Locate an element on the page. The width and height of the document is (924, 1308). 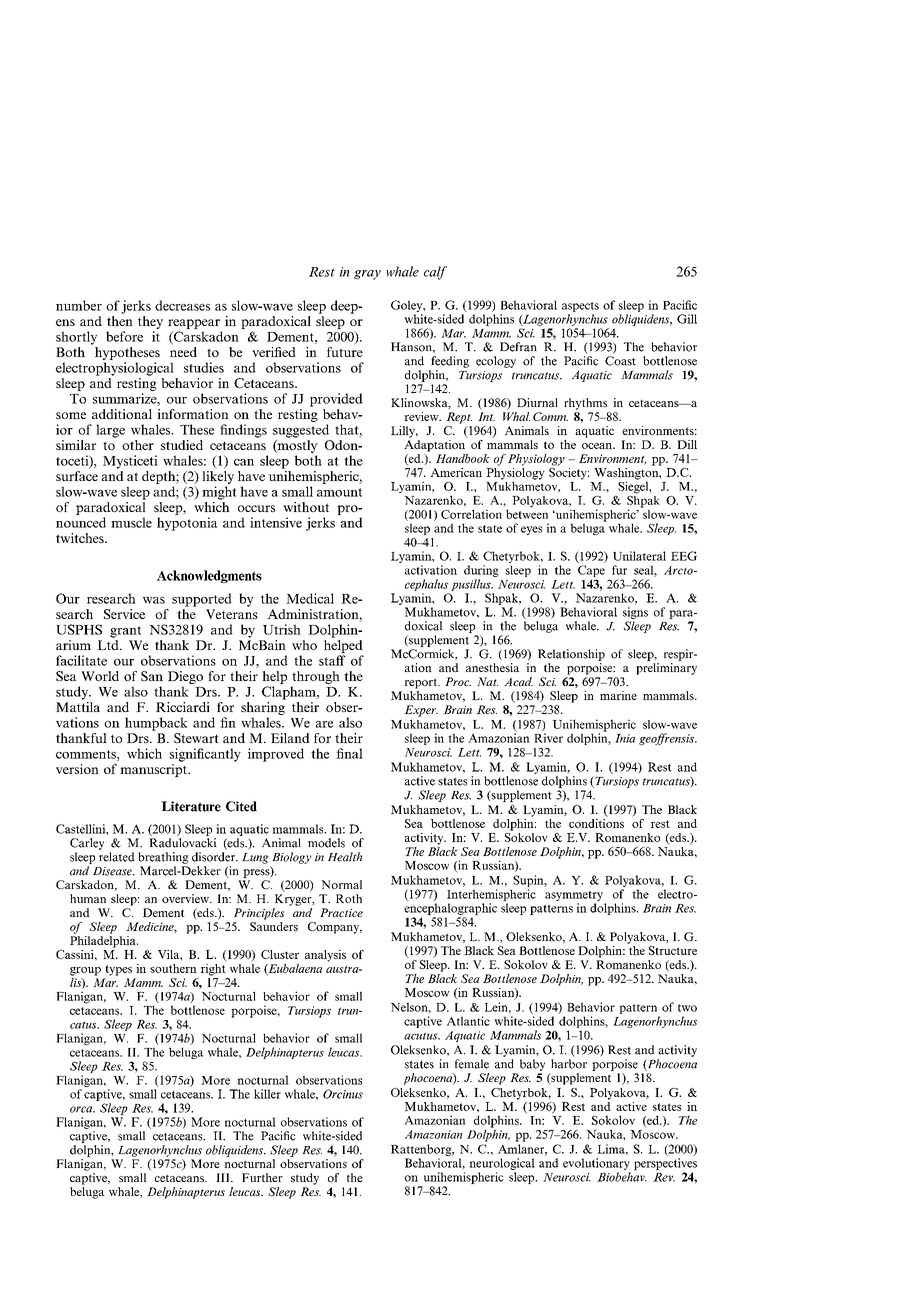
gray is located at coordinates (367, 275).
